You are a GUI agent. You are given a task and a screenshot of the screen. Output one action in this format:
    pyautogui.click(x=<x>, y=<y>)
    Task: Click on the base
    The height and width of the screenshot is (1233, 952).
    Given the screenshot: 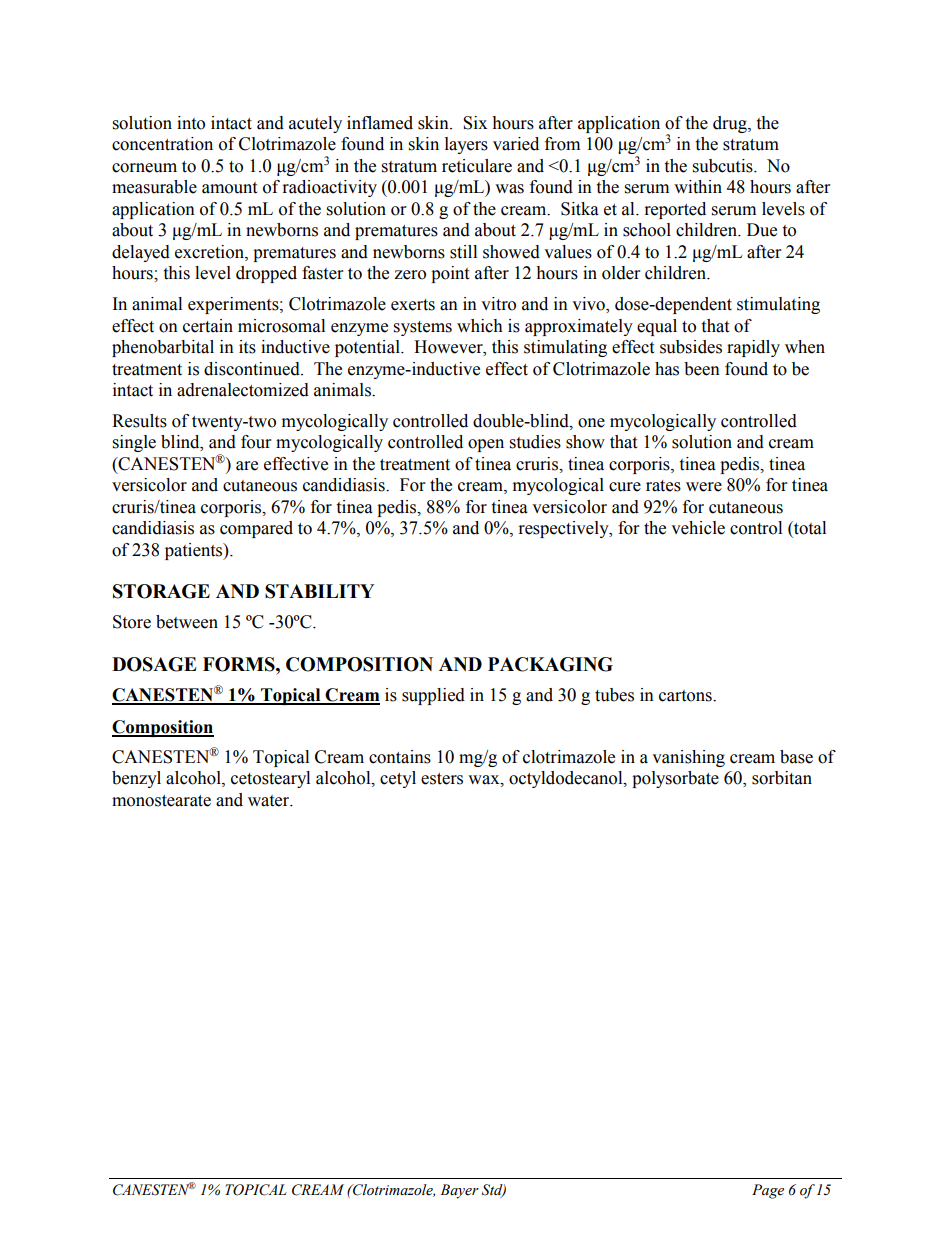 What is the action you would take?
    pyautogui.click(x=796, y=757)
